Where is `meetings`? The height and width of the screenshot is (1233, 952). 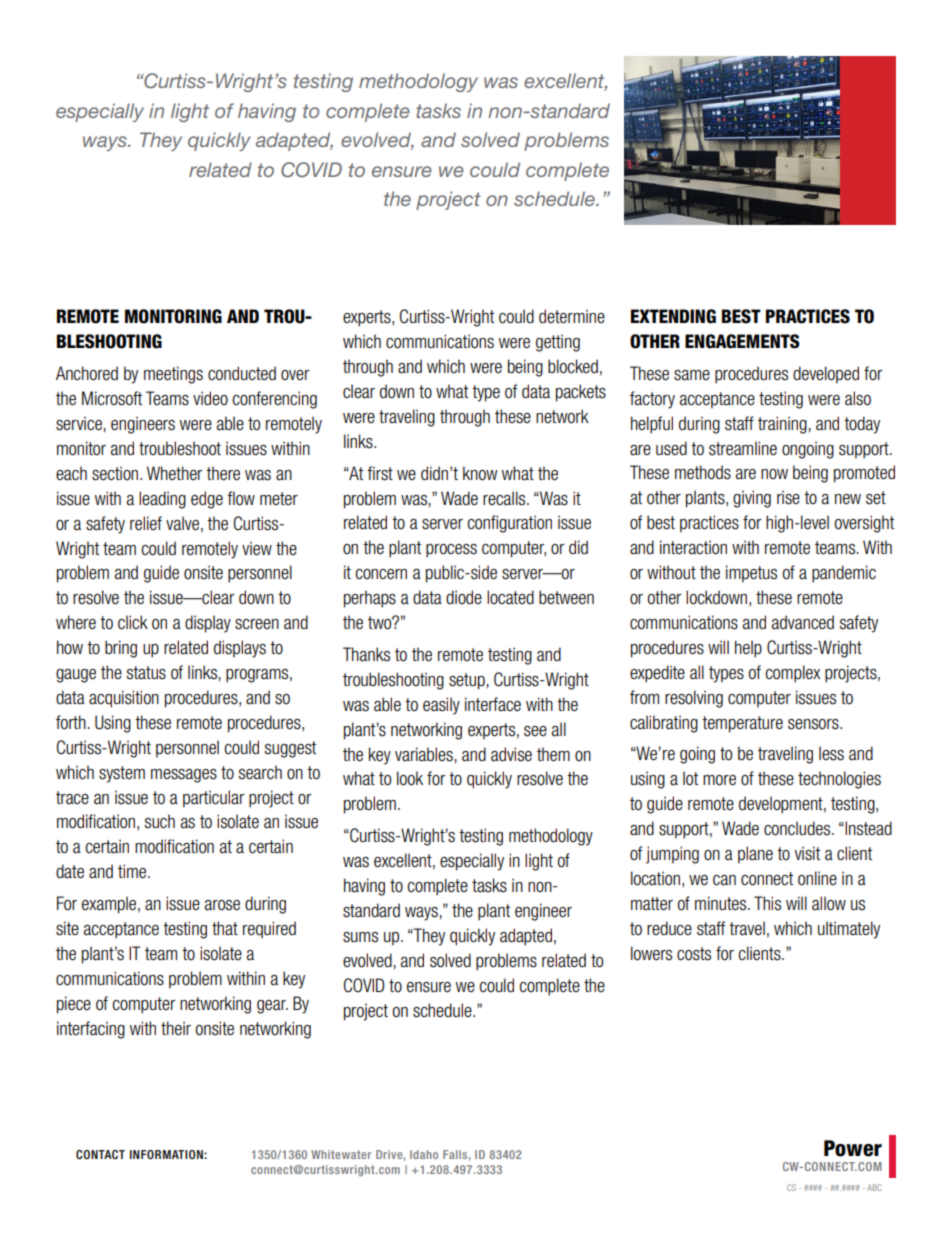
meetings is located at coordinates (173, 375).
